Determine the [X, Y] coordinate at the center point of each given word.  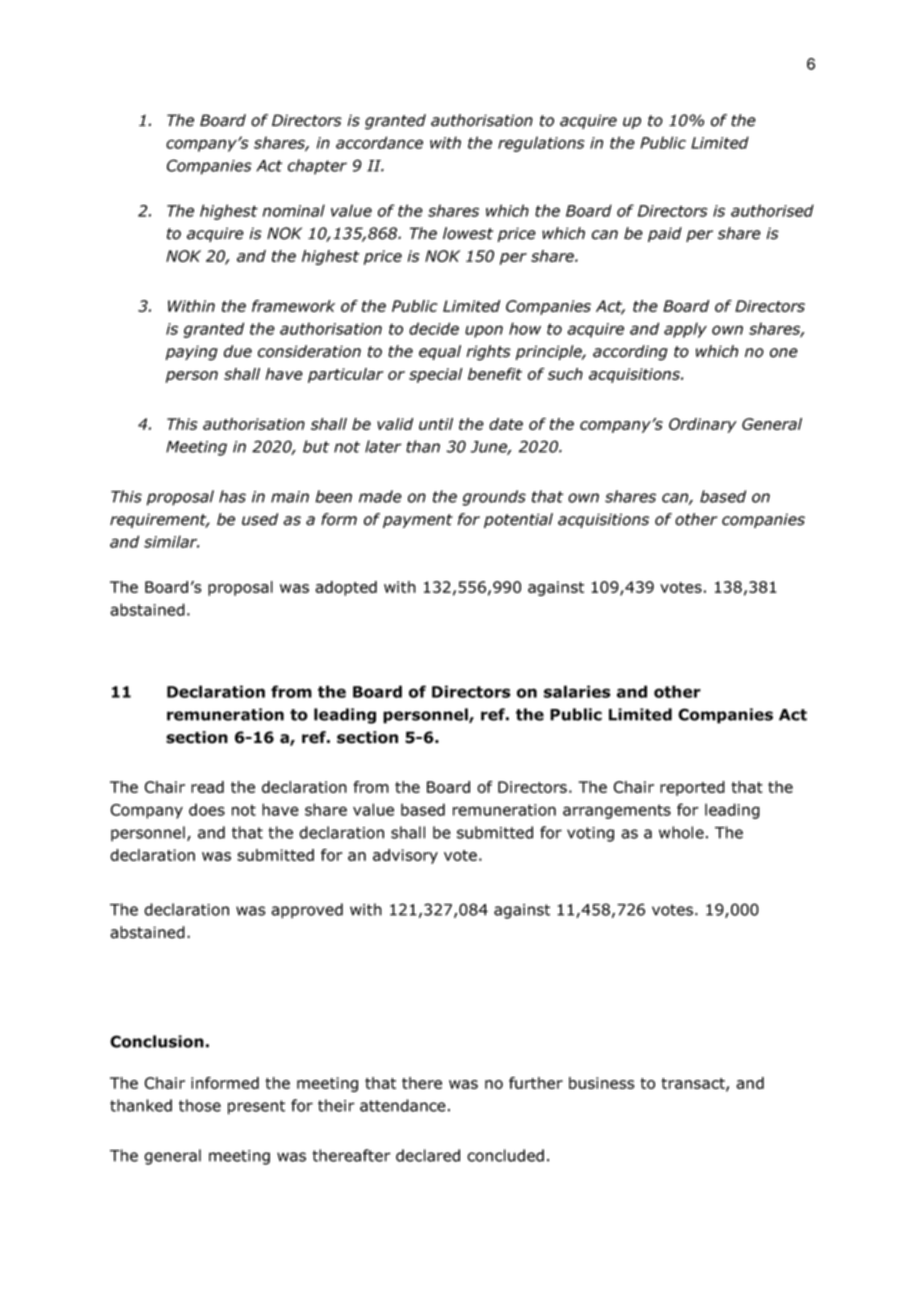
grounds [494, 498]
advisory [405, 856]
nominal [294, 210]
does [207, 809]
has [232, 496]
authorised [772, 210]
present [256, 1107]
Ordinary [703, 425]
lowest [468, 233]
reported [692, 788]
